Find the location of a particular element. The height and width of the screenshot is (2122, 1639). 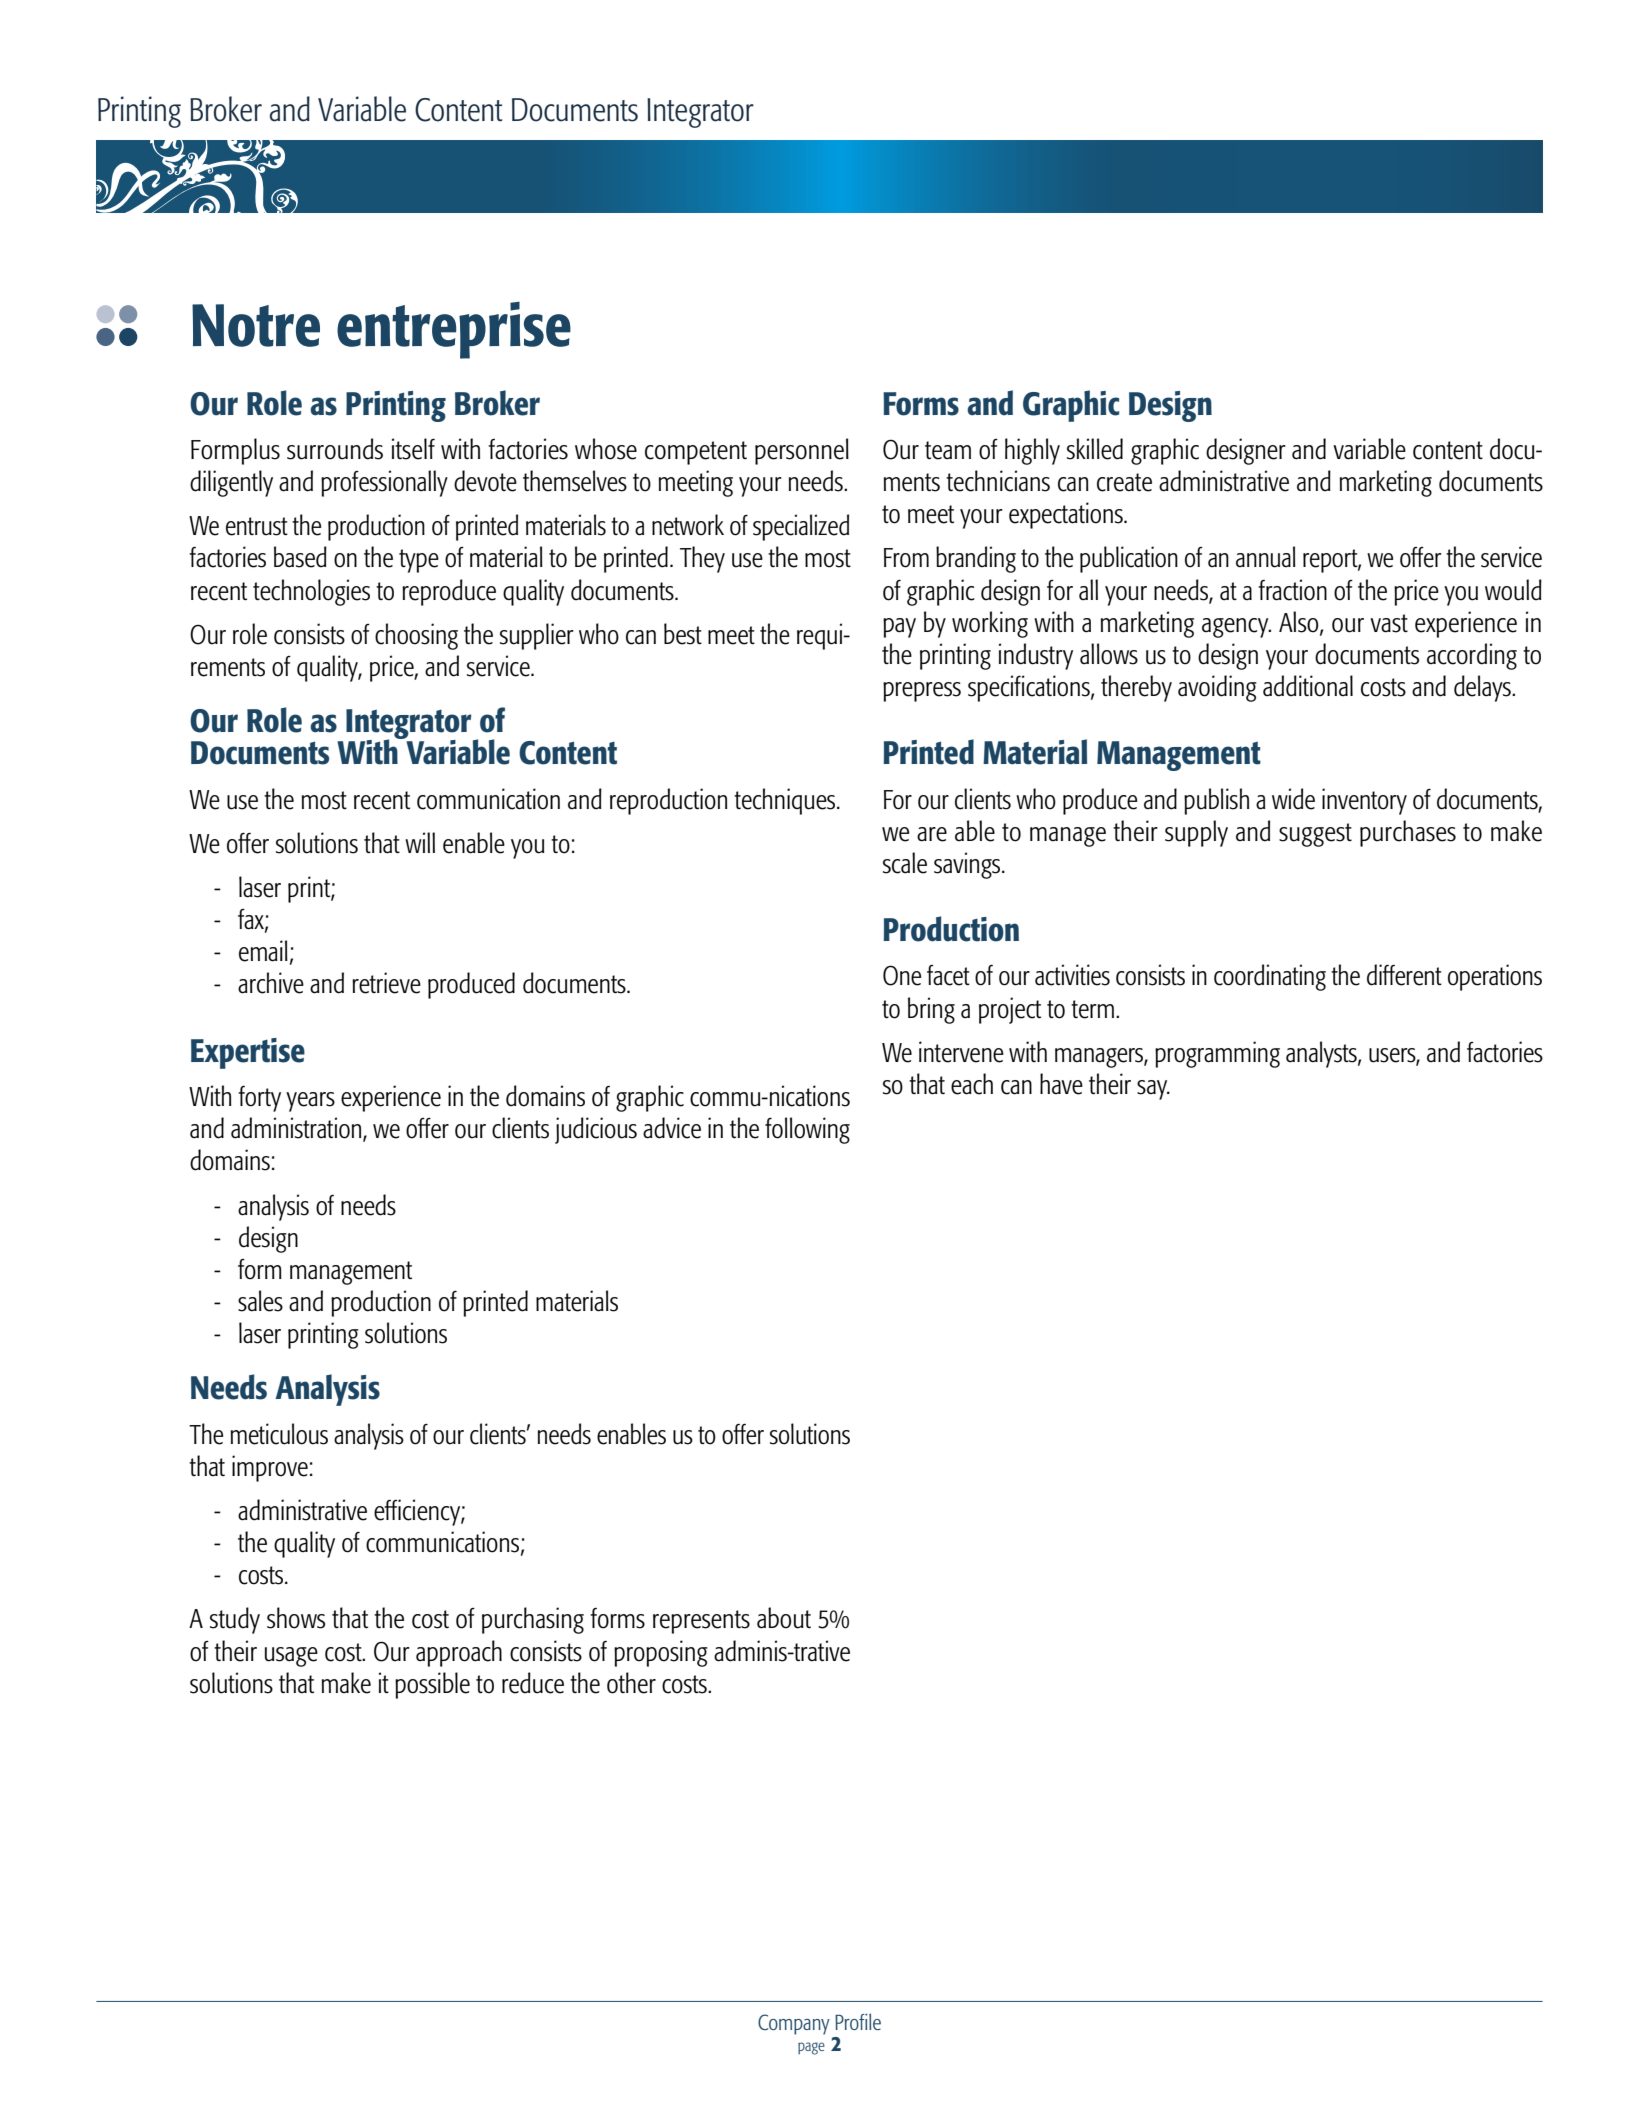

page is located at coordinates (811, 2048).
